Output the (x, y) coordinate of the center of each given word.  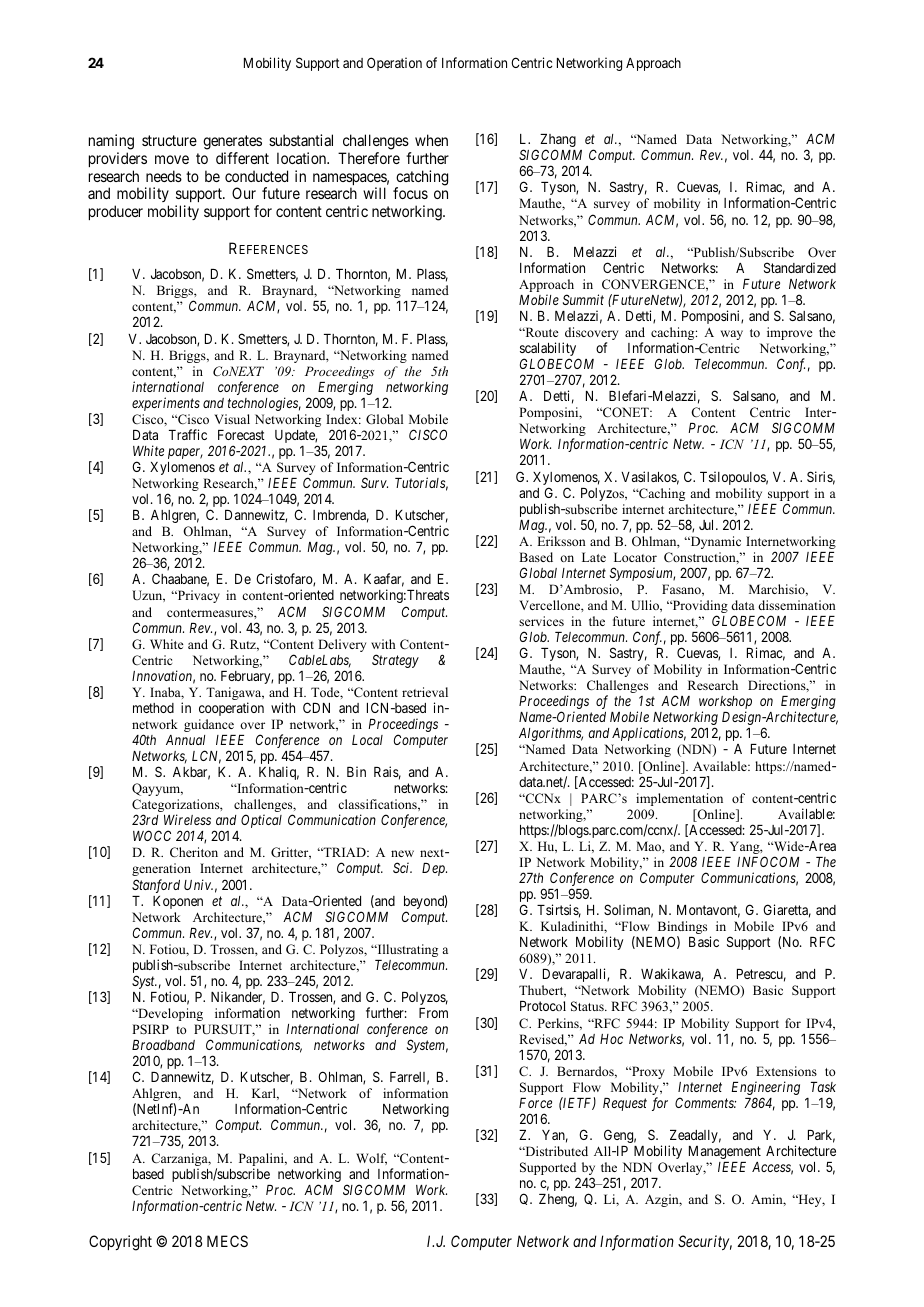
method (153, 708)
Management (725, 1152)
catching (421, 179)
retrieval (425, 692)
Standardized (800, 267)
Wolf (371, 1159)
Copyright (120, 1243)
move (172, 159)
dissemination (797, 605)
